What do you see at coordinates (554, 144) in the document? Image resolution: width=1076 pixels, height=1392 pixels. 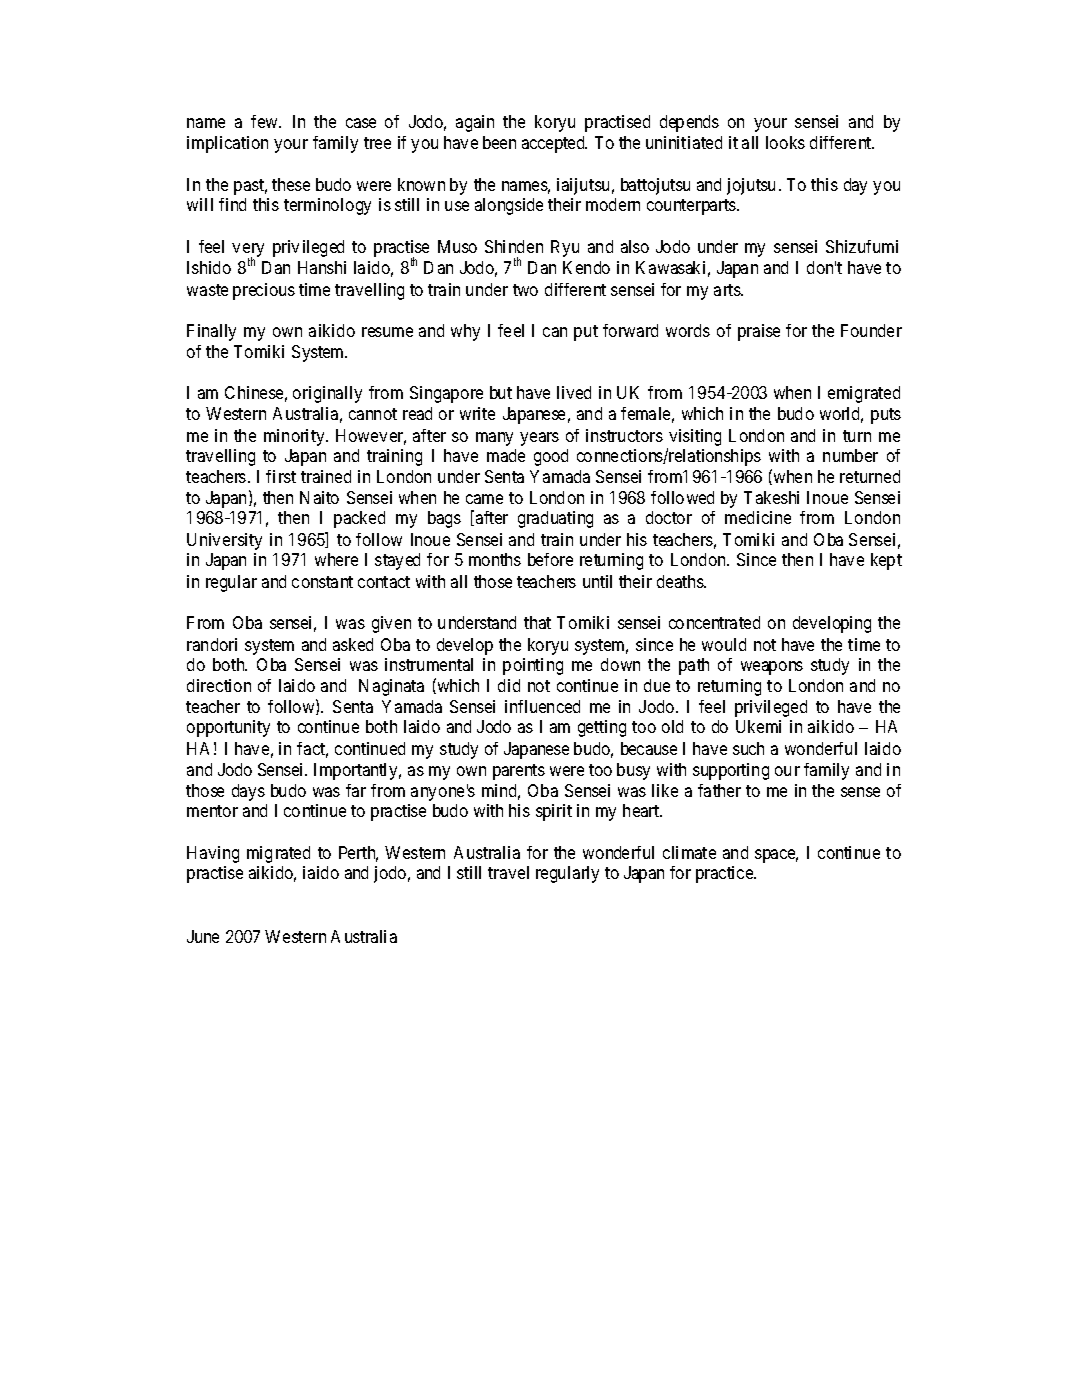 I see `accepted` at bounding box center [554, 144].
